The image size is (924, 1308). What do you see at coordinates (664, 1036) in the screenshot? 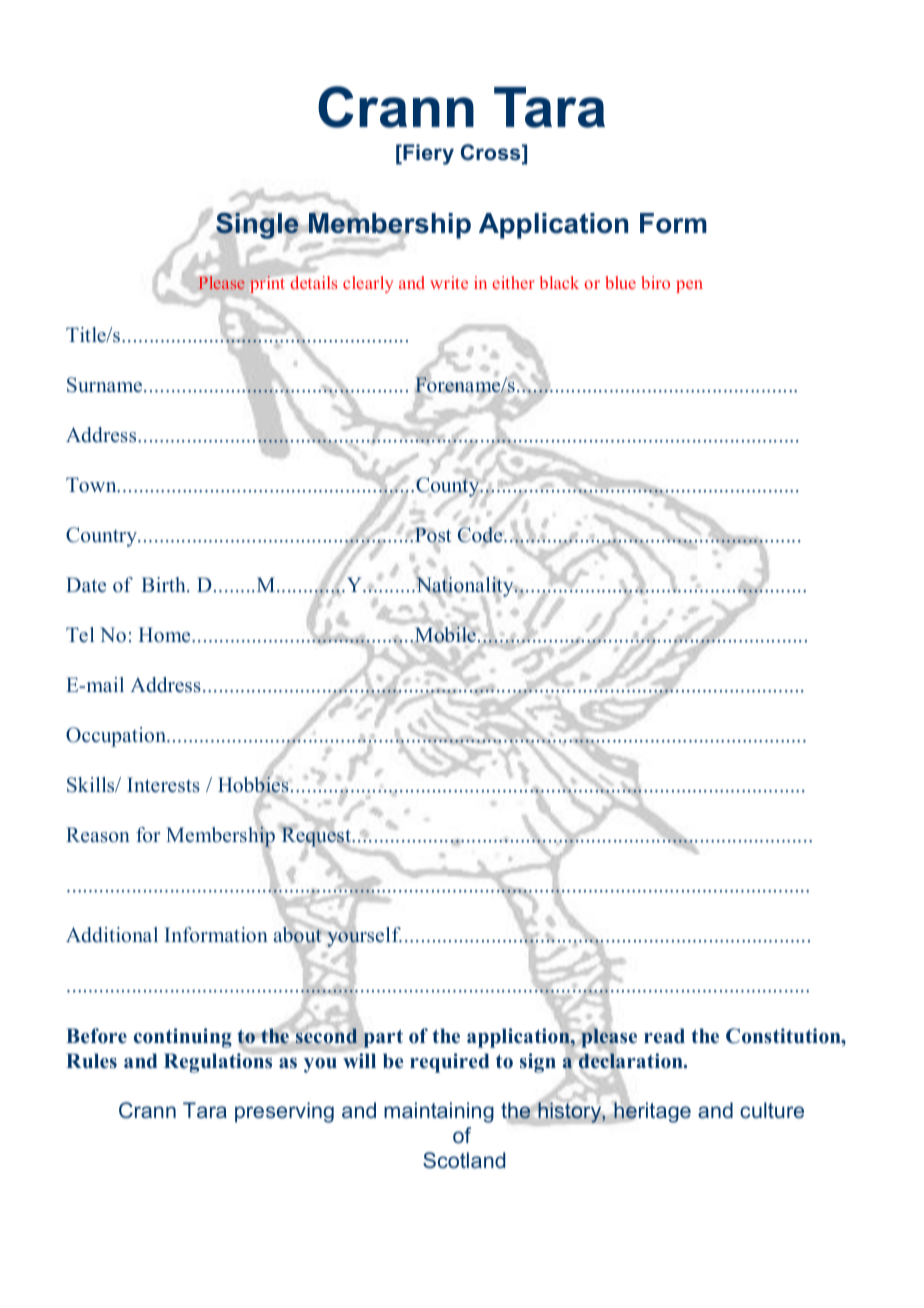
I see `read` at bounding box center [664, 1036].
